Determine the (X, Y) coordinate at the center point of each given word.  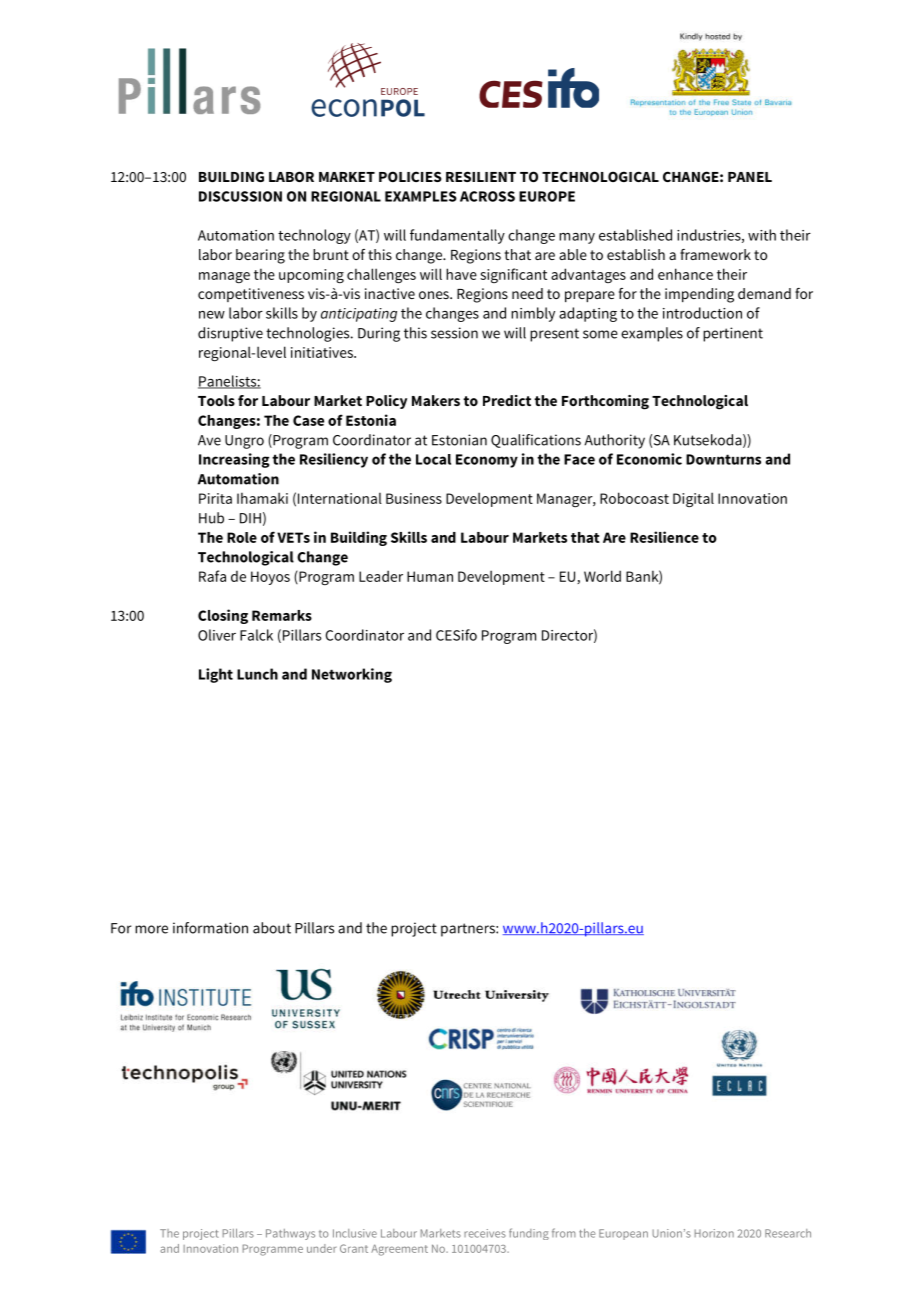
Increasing (234, 460)
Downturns (723, 459)
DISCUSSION (240, 196)
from (564, 1233)
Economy (487, 461)
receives (485, 1233)
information (210, 928)
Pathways (290, 1234)
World (602, 576)
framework (715, 254)
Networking (352, 675)
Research (788, 1233)
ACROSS (487, 196)
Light (216, 675)
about (272, 928)
